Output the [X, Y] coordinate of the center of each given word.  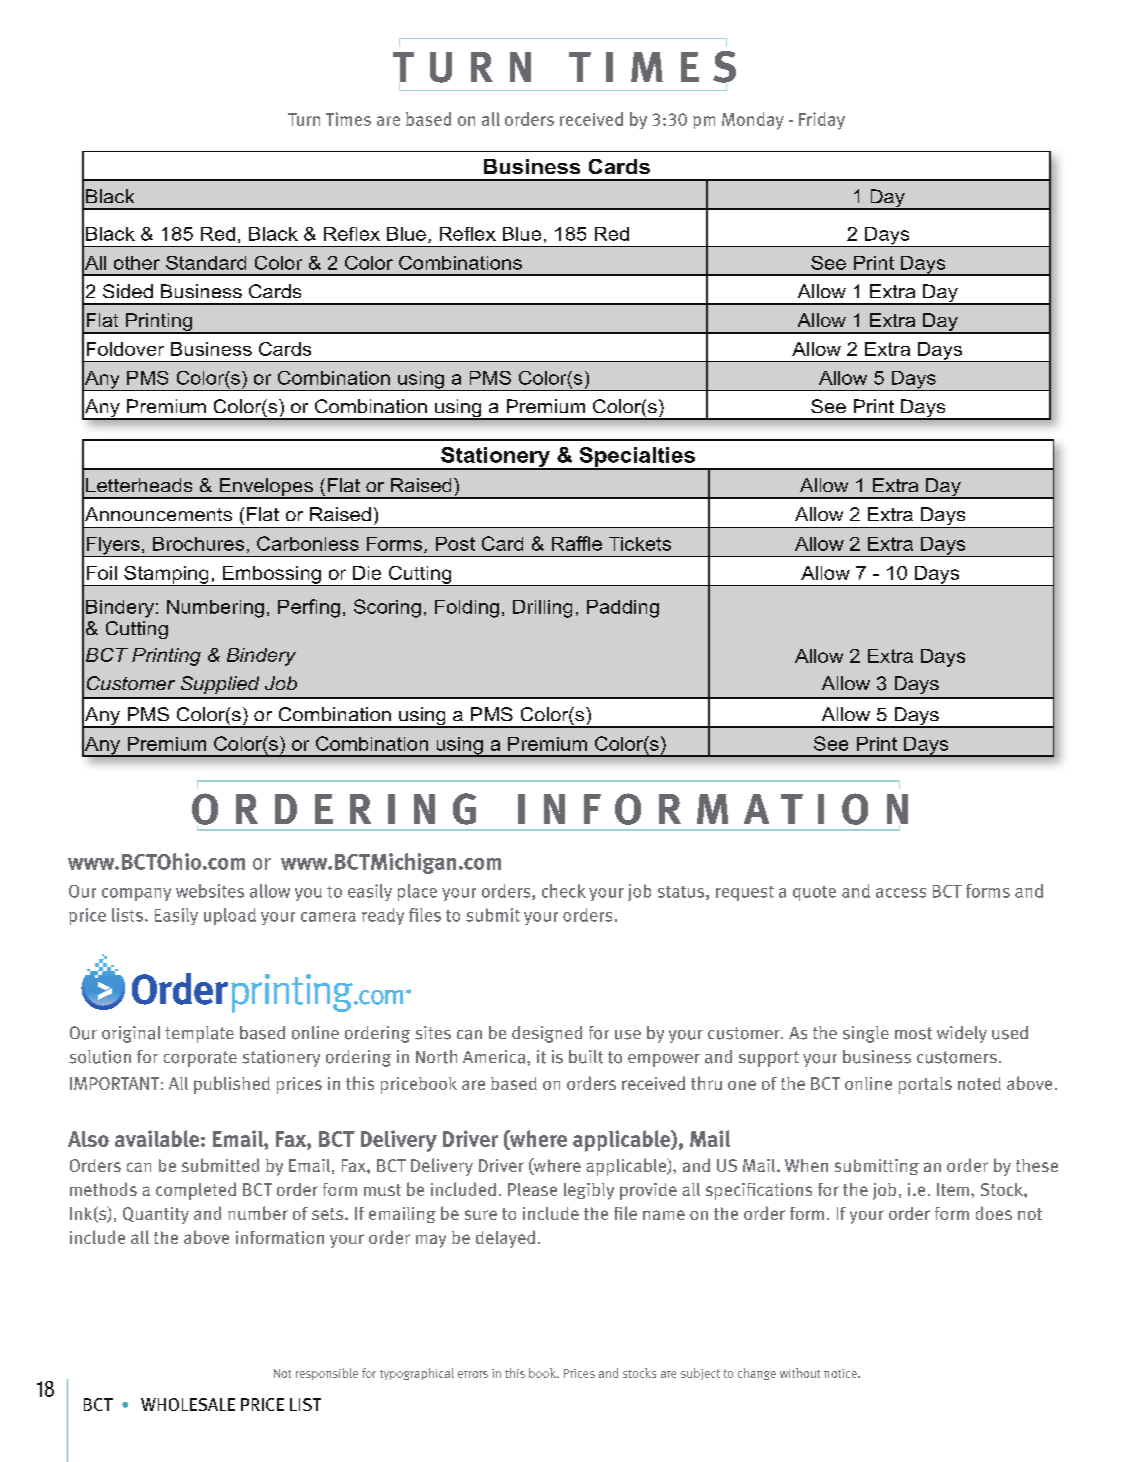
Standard [206, 263]
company [136, 894]
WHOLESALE [188, 1404]
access [901, 893]
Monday [753, 121]
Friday [822, 121]
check [564, 891]
